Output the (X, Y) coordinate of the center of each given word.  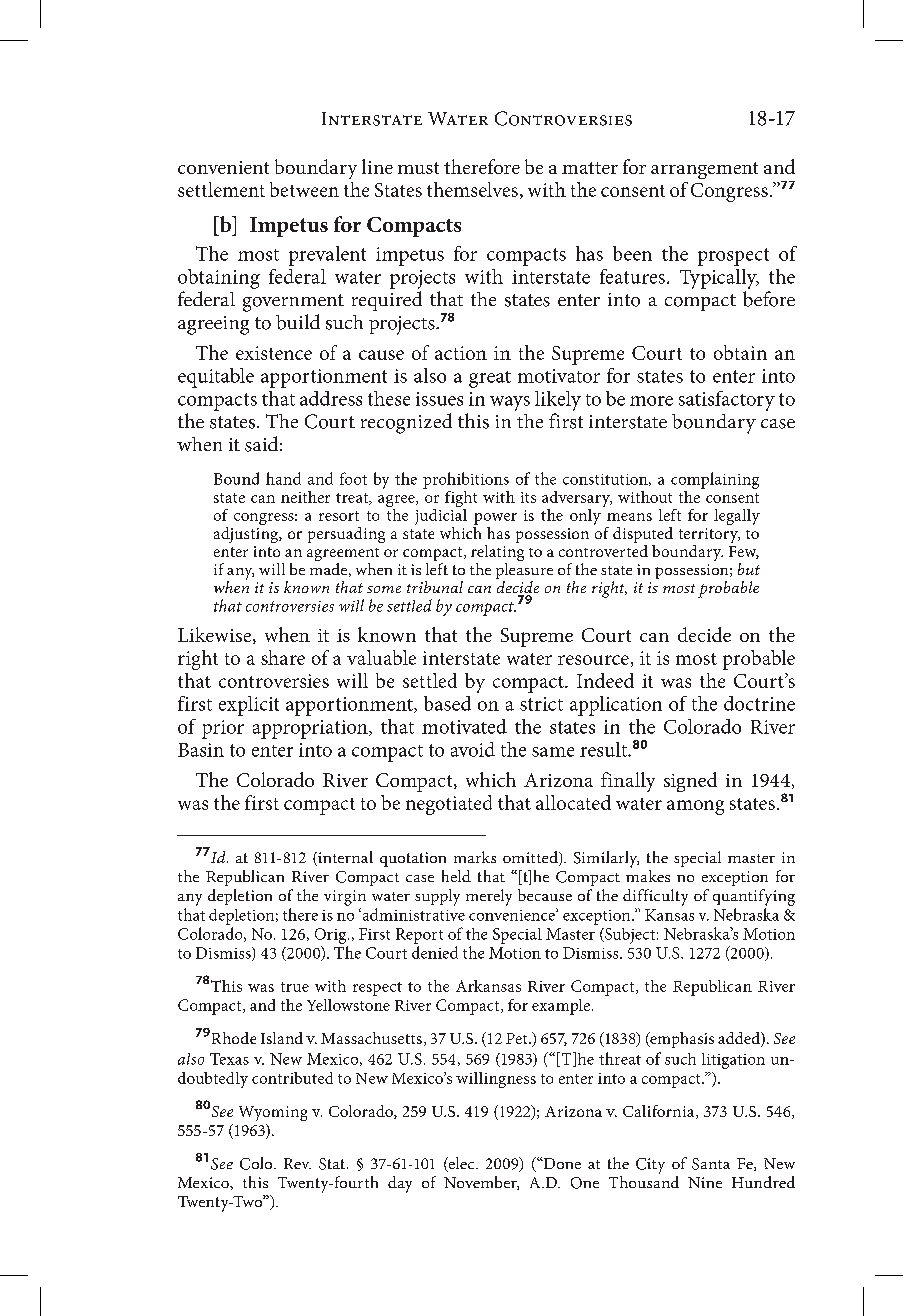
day (400, 1184)
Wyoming (273, 1113)
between (304, 189)
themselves (472, 189)
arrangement (704, 170)
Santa (711, 1164)
